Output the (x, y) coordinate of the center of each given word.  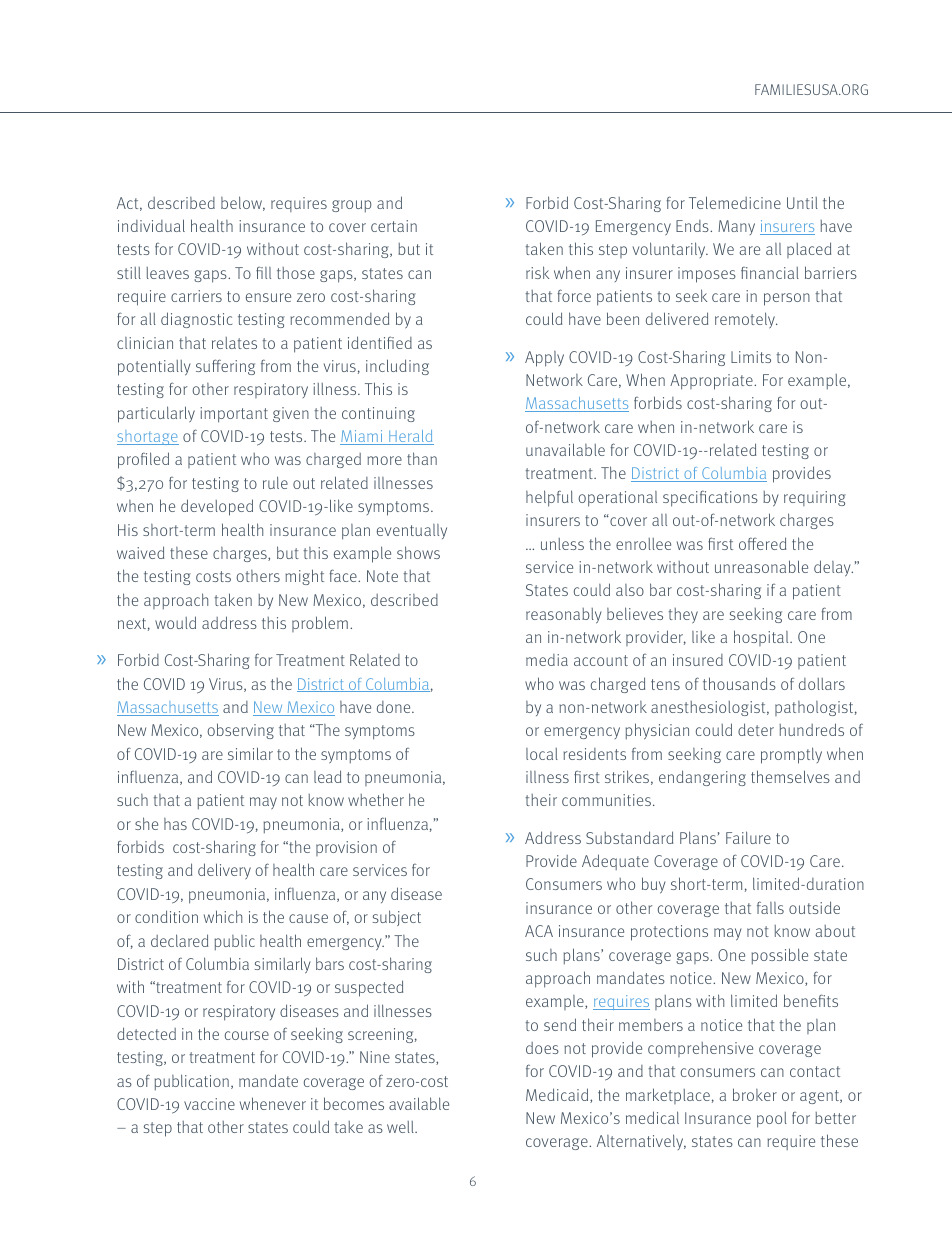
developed (217, 507)
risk (537, 272)
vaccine (209, 1104)
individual (151, 225)
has (175, 824)
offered (762, 543)
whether (376, 799)
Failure (748, 837)
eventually (412, 531)
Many (736, 227)
